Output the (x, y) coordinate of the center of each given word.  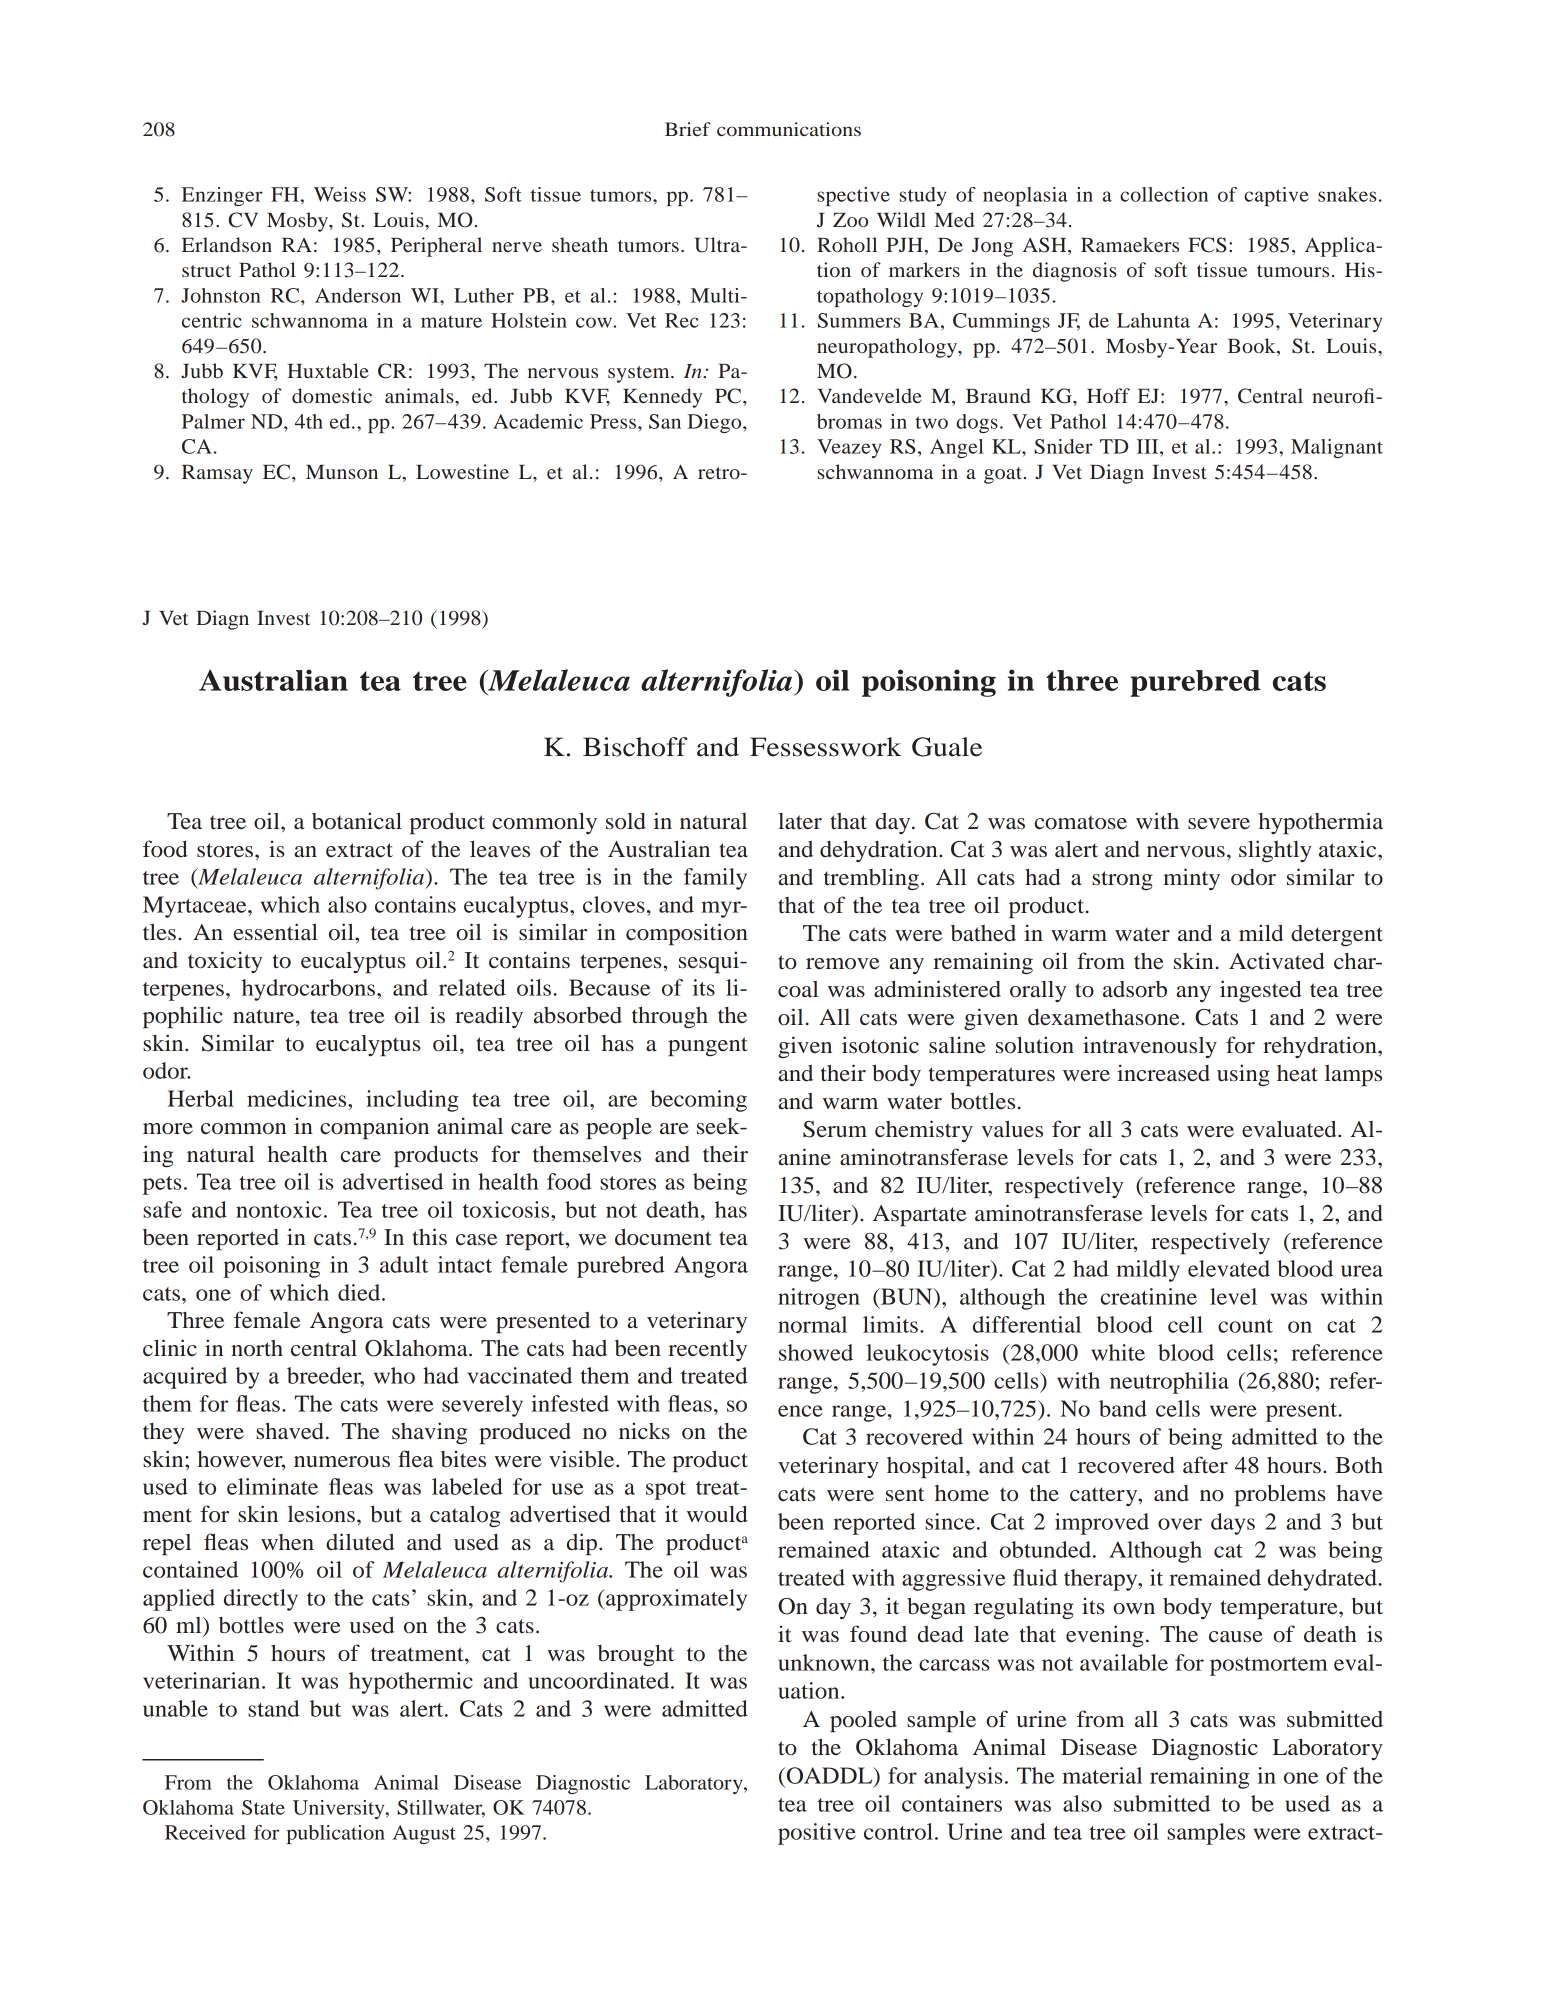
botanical (357, 821)
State (263, 1807)
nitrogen (819, 1299)
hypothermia (1321, 823)
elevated (1229, 1268)
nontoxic (279, 1209)
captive (1276, 196)
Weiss (340, 194)
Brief (688, 129)
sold (626, 821)
